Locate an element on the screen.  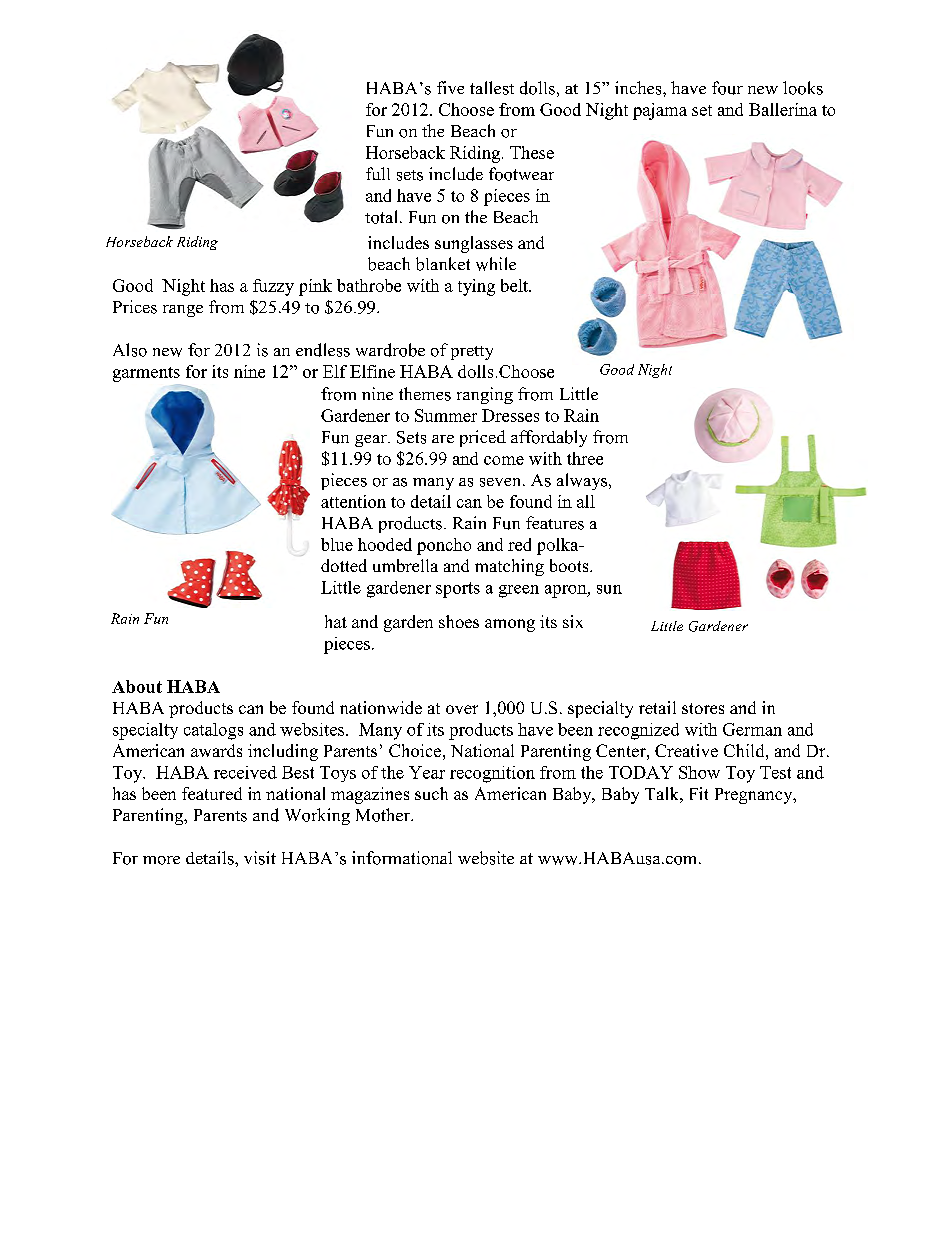
seven is located at coordinates (502, 482).
